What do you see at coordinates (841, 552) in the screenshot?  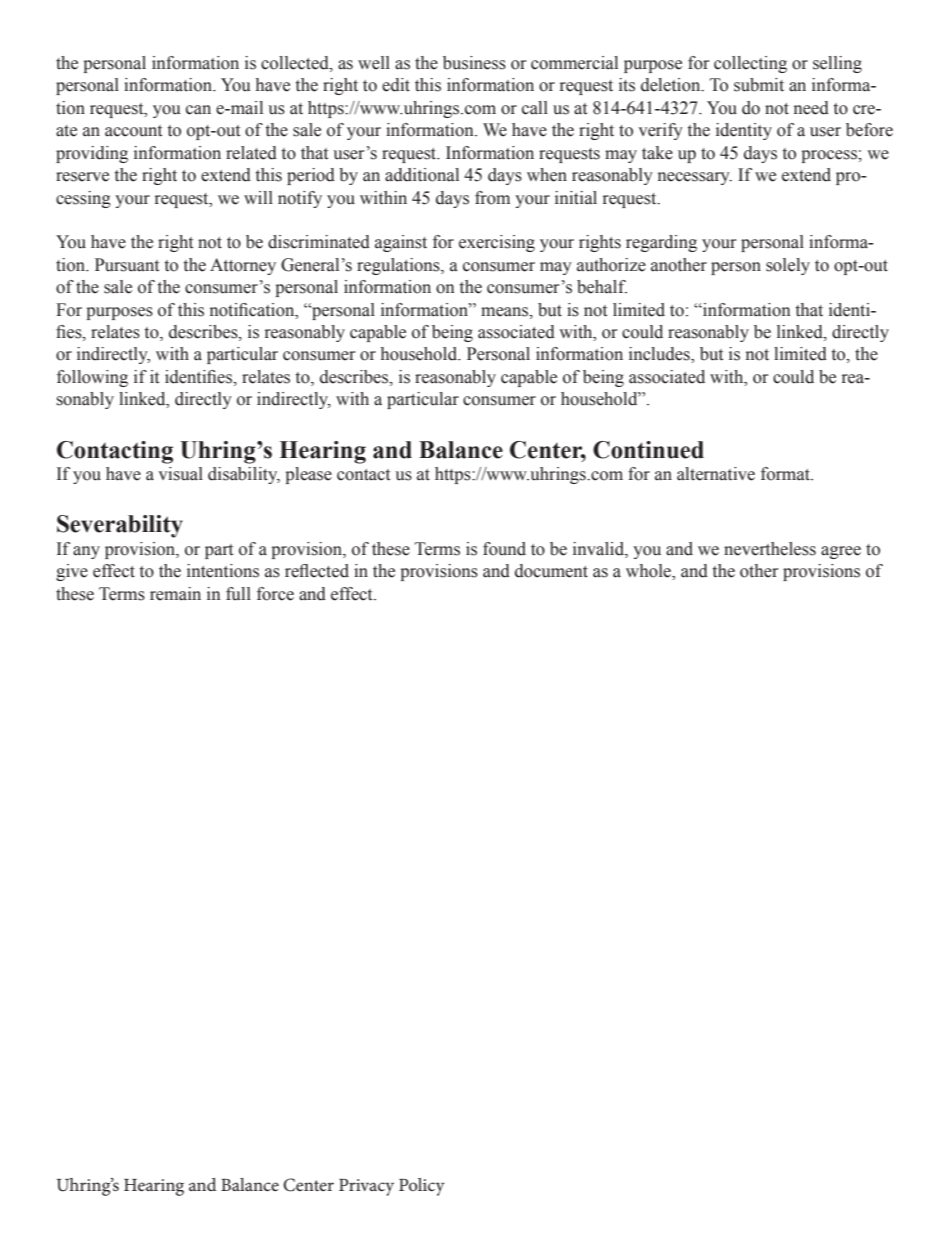 I see `agree` at bounding box center [841, 552].
